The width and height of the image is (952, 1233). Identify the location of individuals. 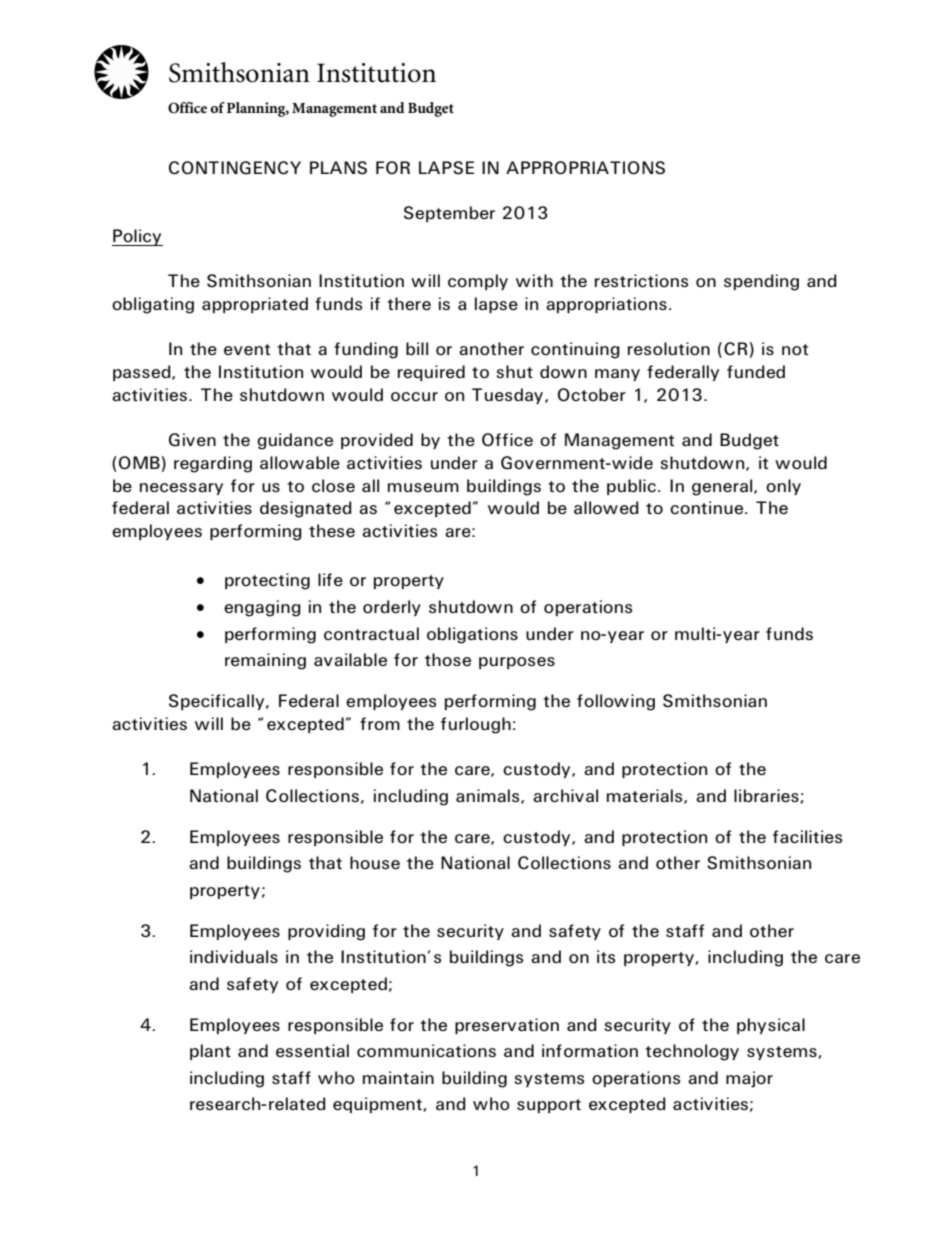
(234, 956).
